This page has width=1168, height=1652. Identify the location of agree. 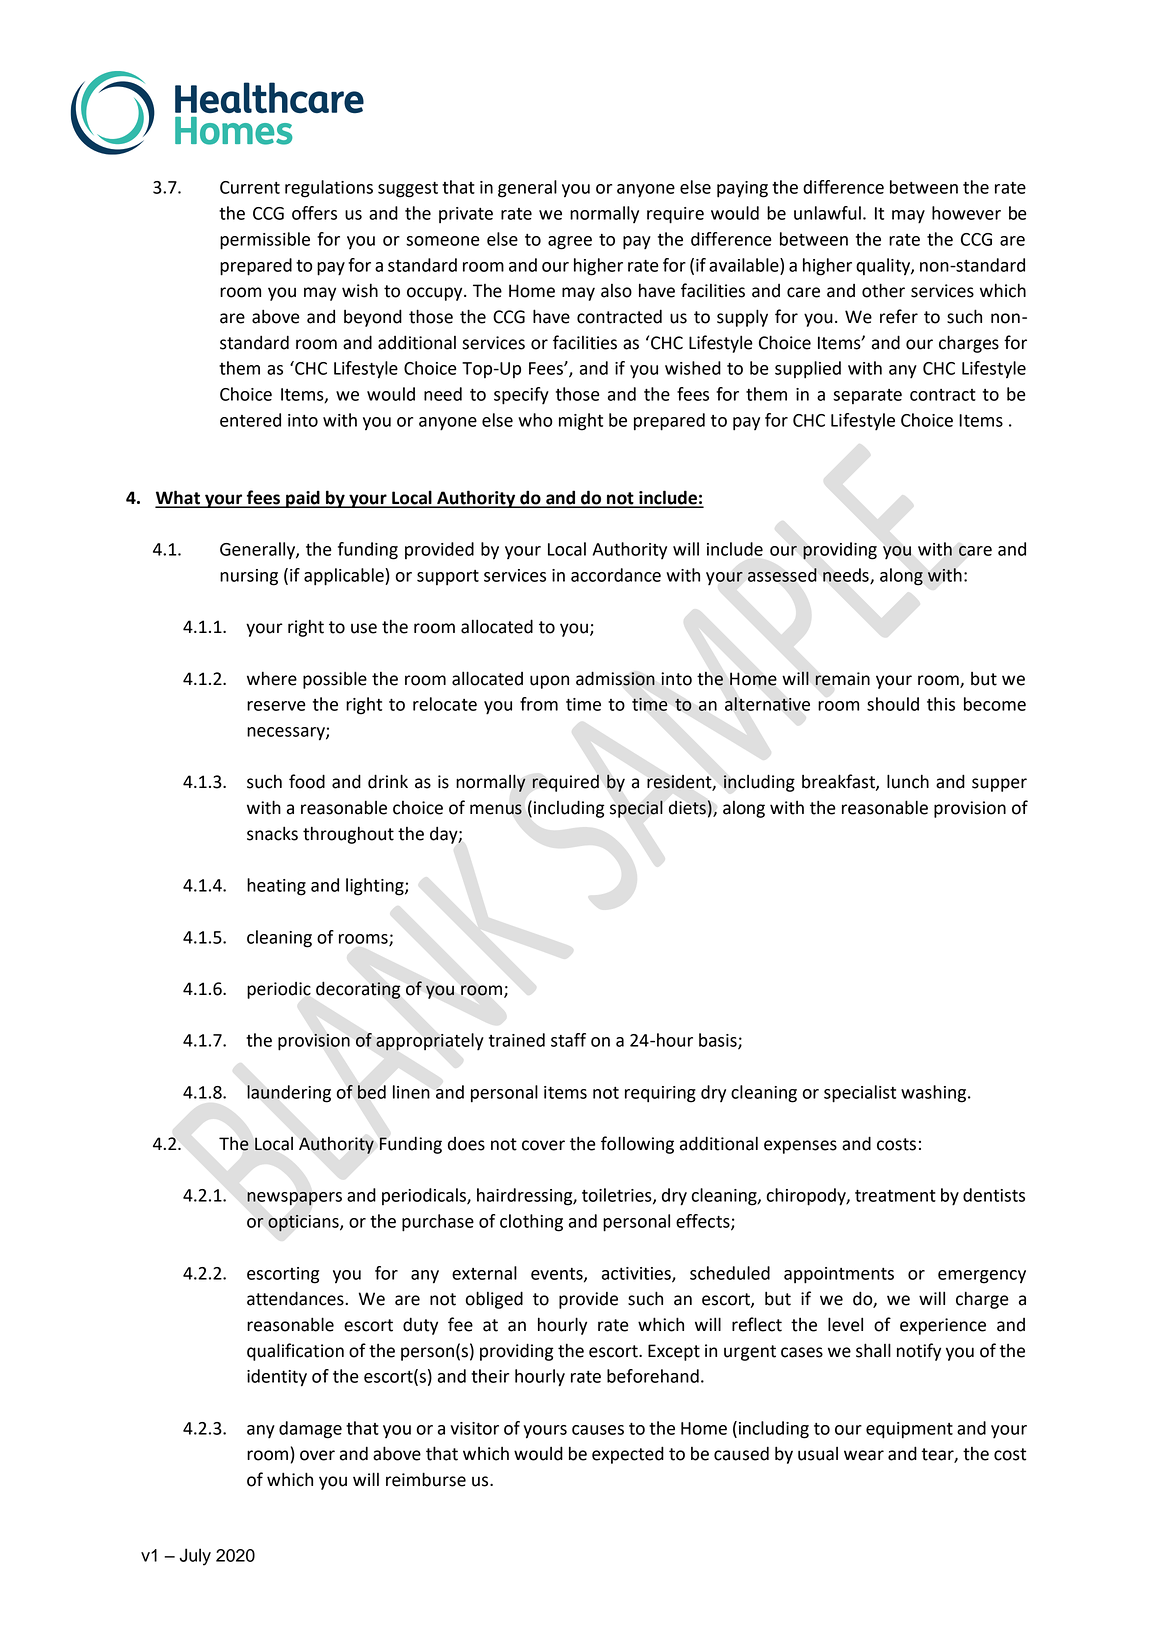
(570, 243).
